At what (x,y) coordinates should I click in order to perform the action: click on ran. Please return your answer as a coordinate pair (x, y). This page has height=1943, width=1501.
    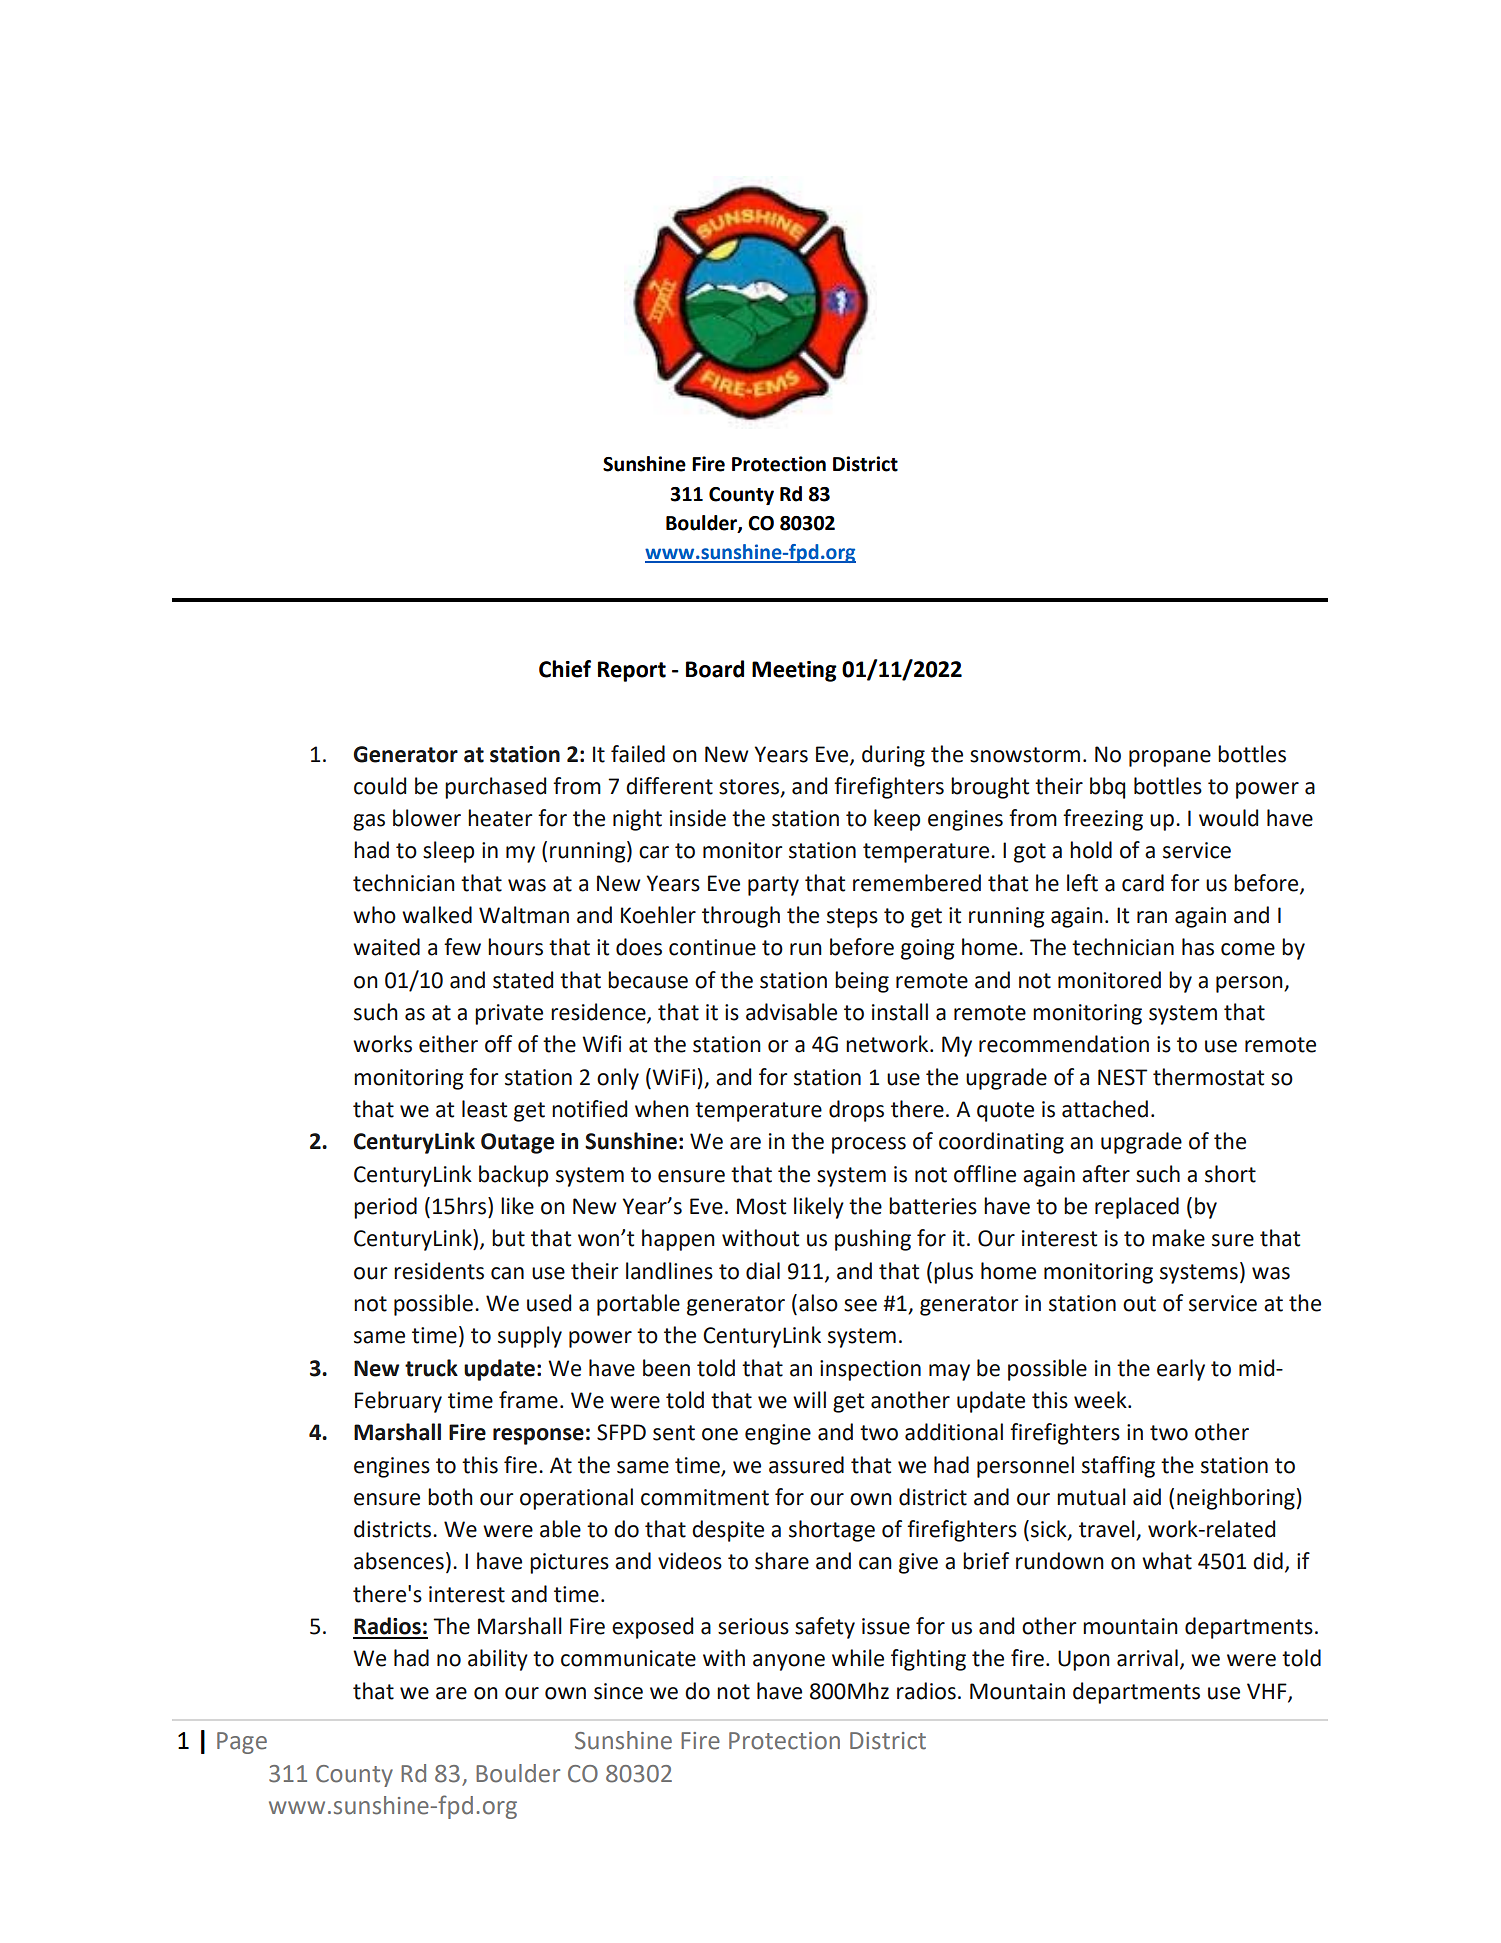
    Looking at the image, I should click on (1152, 917).
